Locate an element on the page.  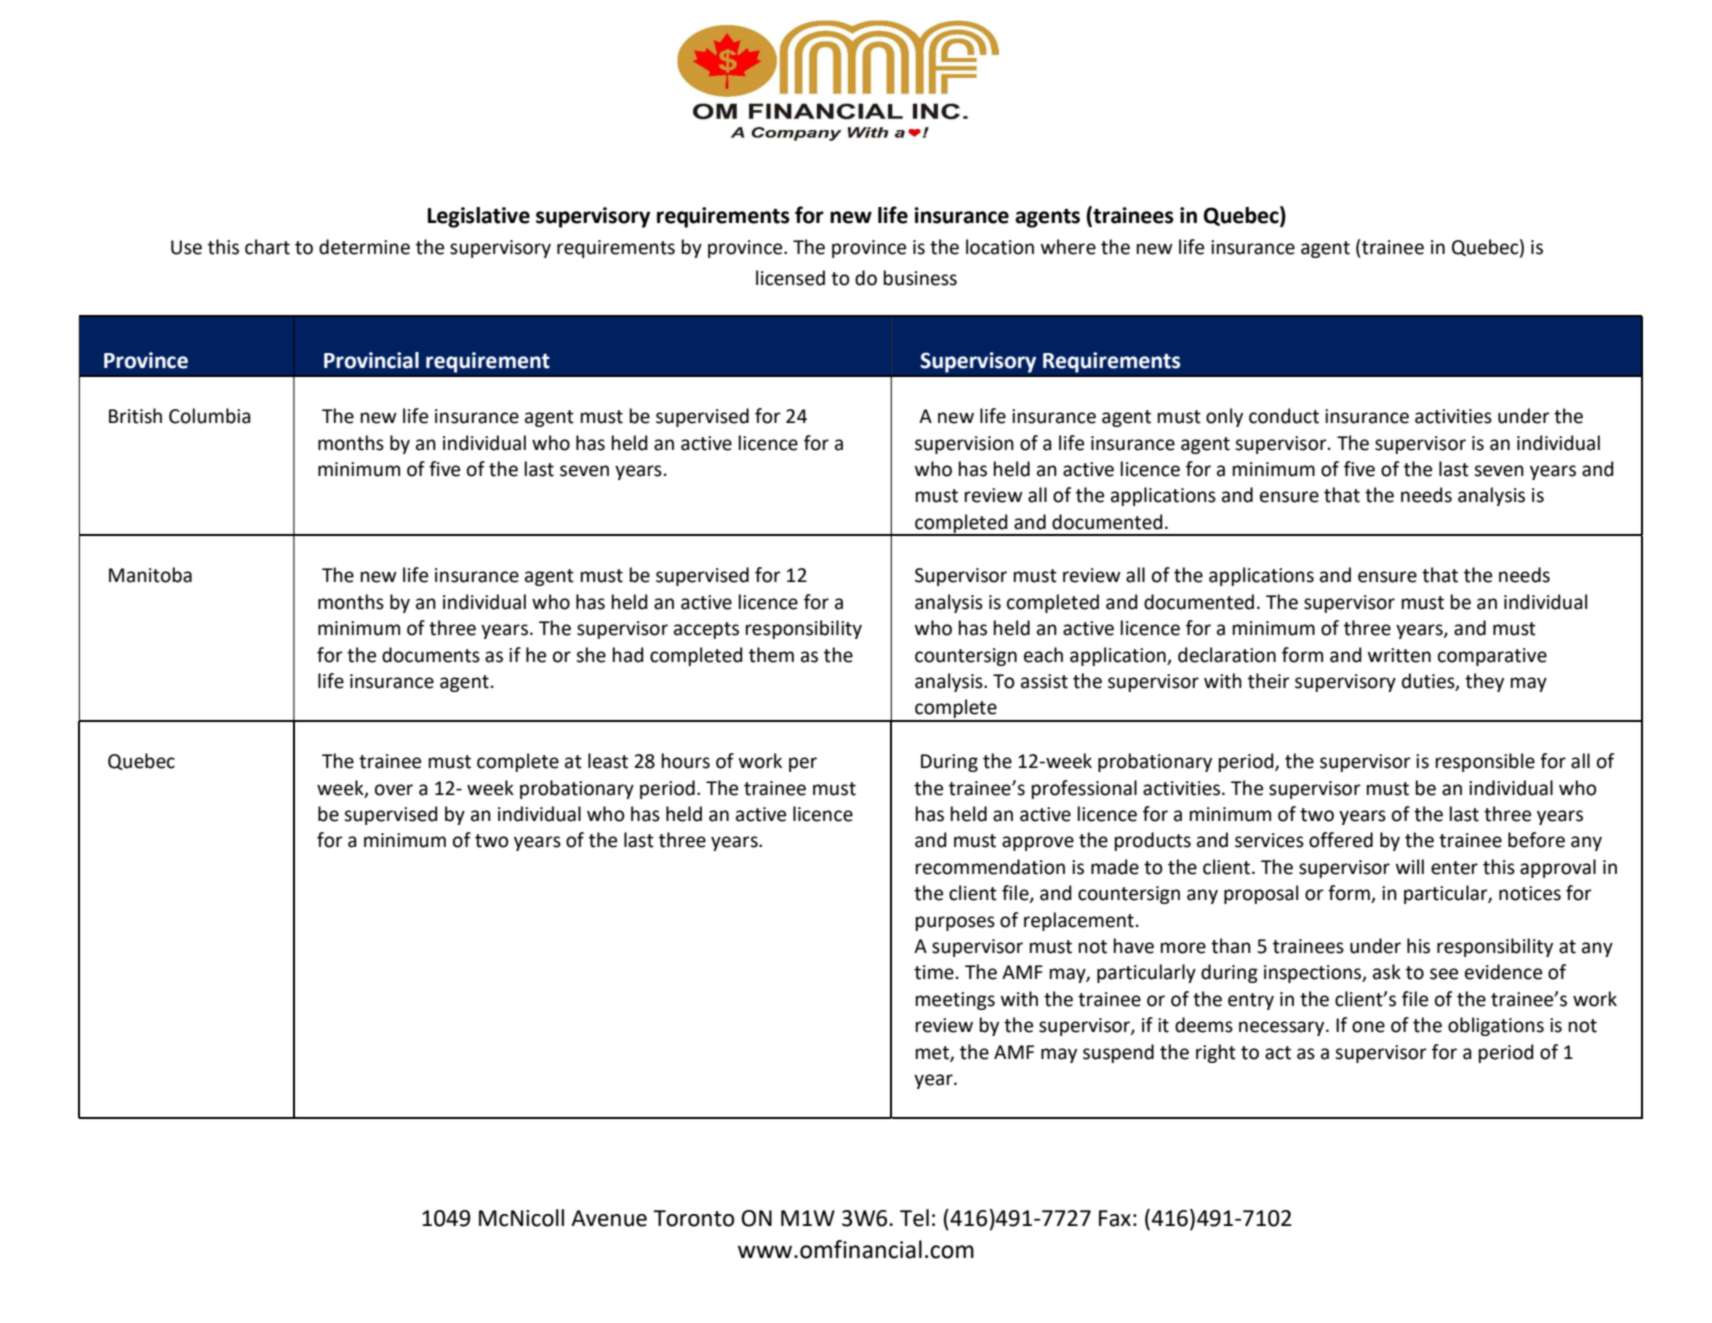
Avenue is located at coordinates (609, 1218).
